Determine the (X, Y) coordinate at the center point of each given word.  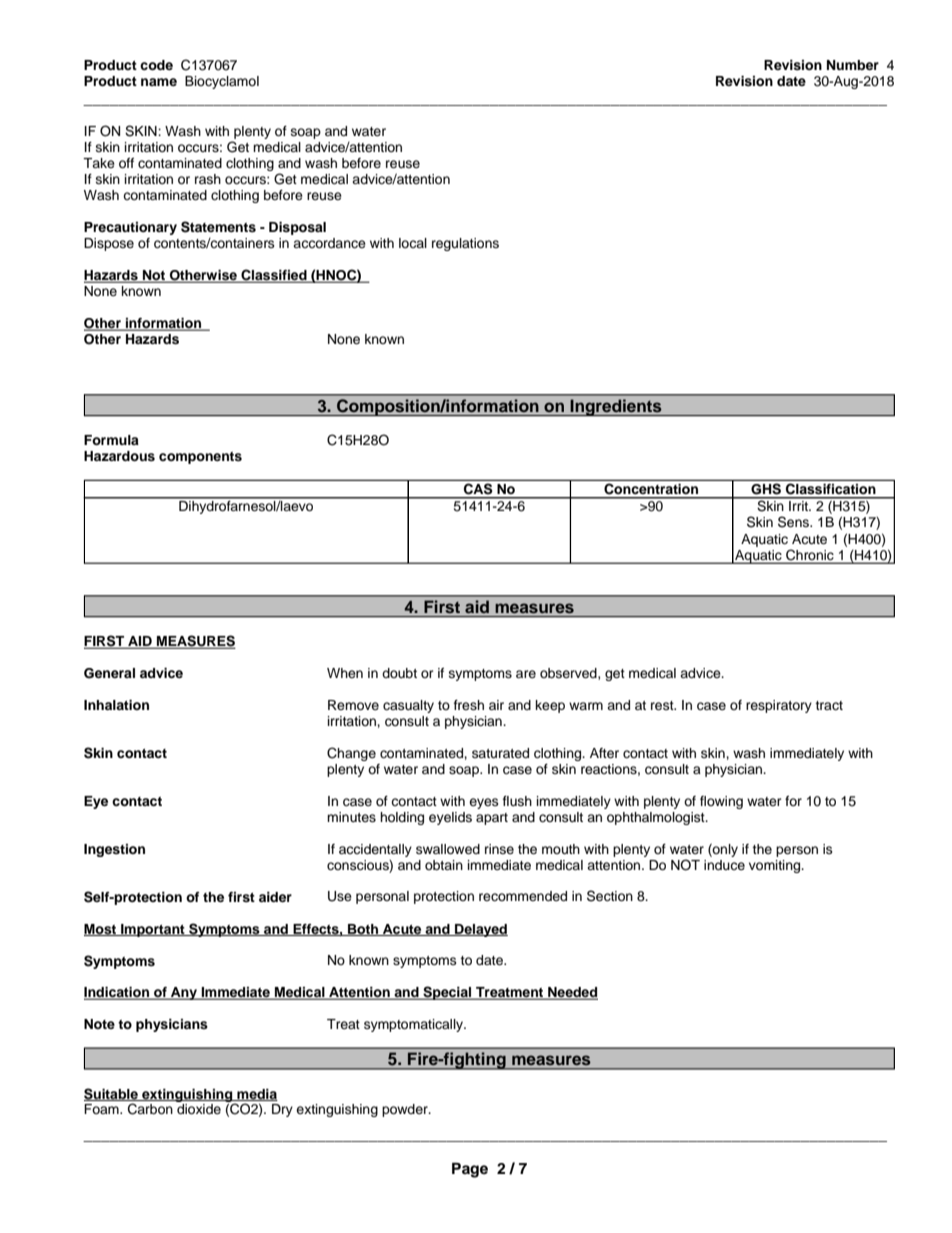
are (526, 674)
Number (853, 65)
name (159, 82)
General (109, 673)
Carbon (150, 1109)
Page (470, 1170)
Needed (572, 993)
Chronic (810, 555)
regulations (465, 244)
